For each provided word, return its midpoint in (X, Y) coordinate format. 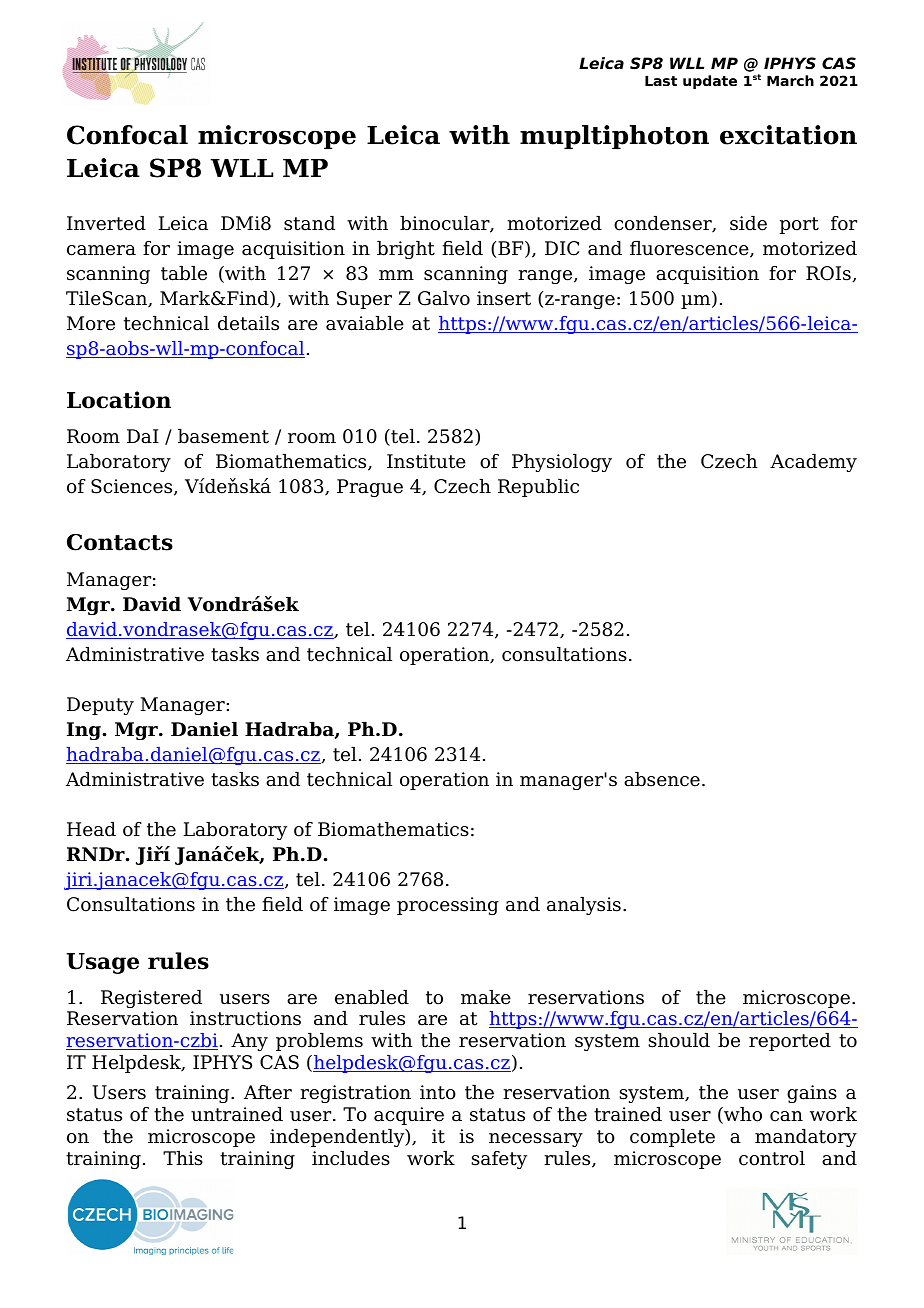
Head (91, 829)
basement (223, 436)
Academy (813, 463)
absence (662, 779)
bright (406, 250)
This (183, 1158)
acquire (409, 1116)
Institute (426, 461)
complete (672, 1138)
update (710, 82)
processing (448, 906)
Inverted (106, 223)
